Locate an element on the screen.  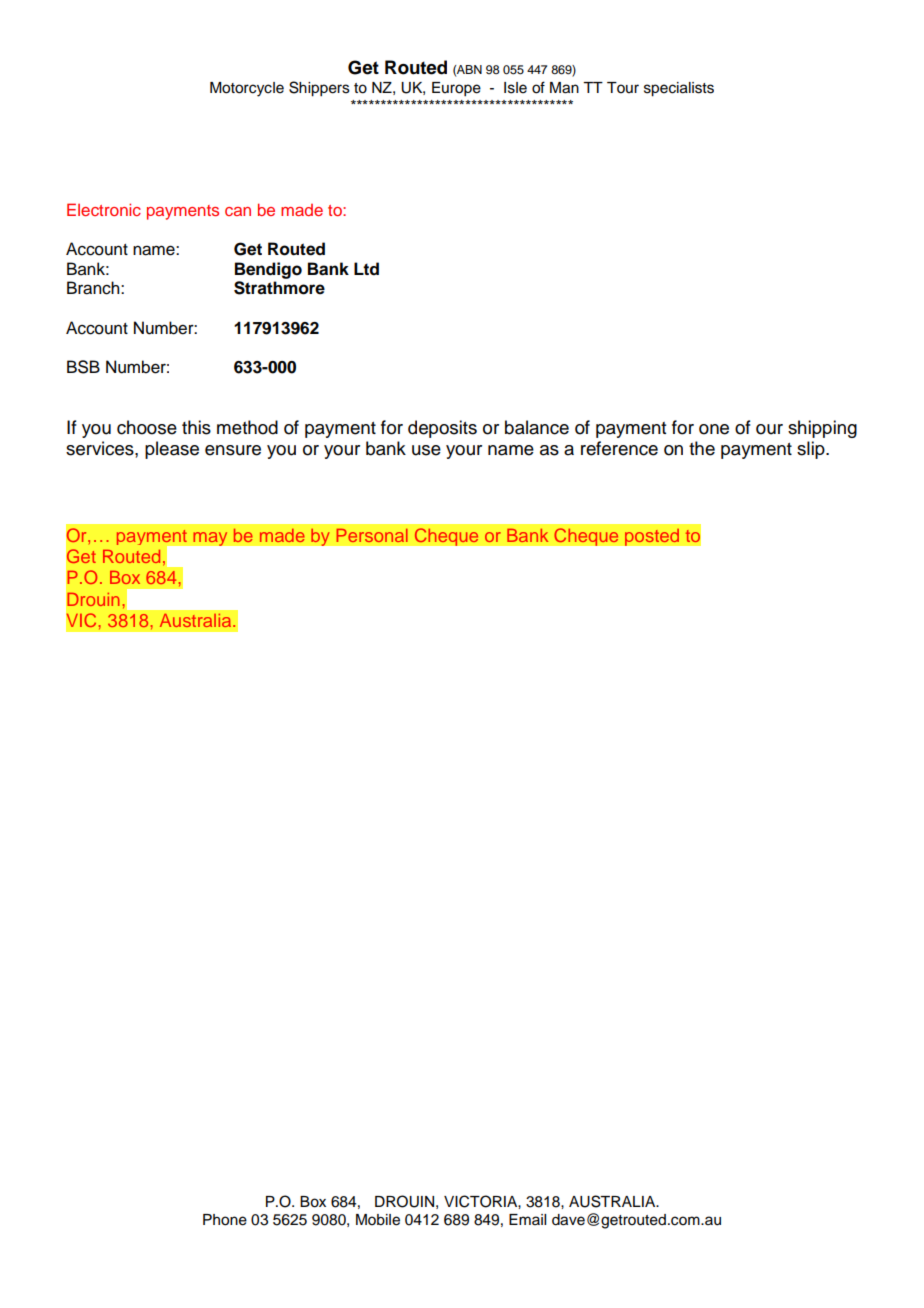
specialists is located at coordinates (679, 89).
